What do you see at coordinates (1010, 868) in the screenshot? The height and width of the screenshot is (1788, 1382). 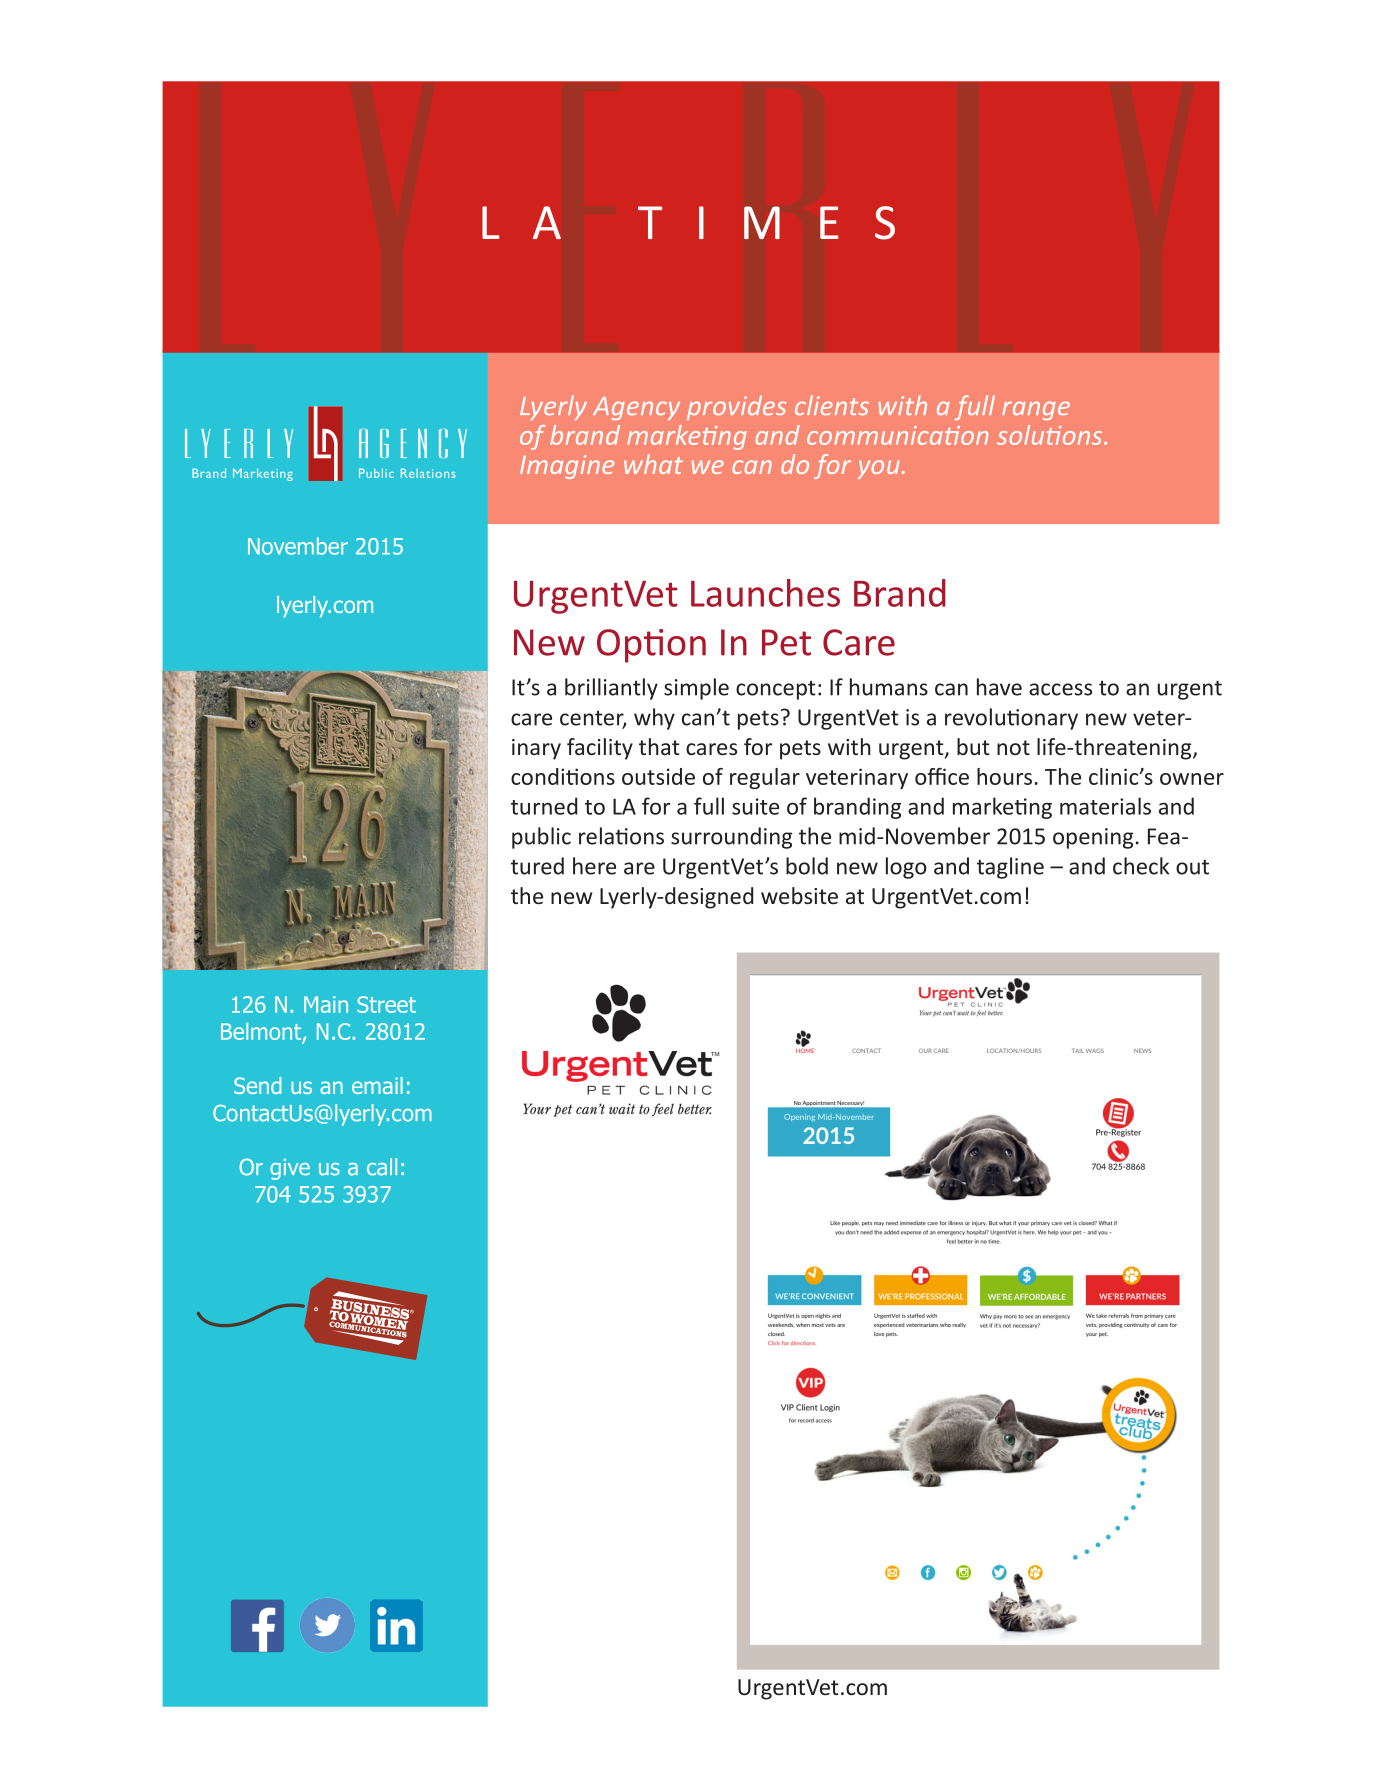 I see `tagline` at bounding box center [1010, 868].
